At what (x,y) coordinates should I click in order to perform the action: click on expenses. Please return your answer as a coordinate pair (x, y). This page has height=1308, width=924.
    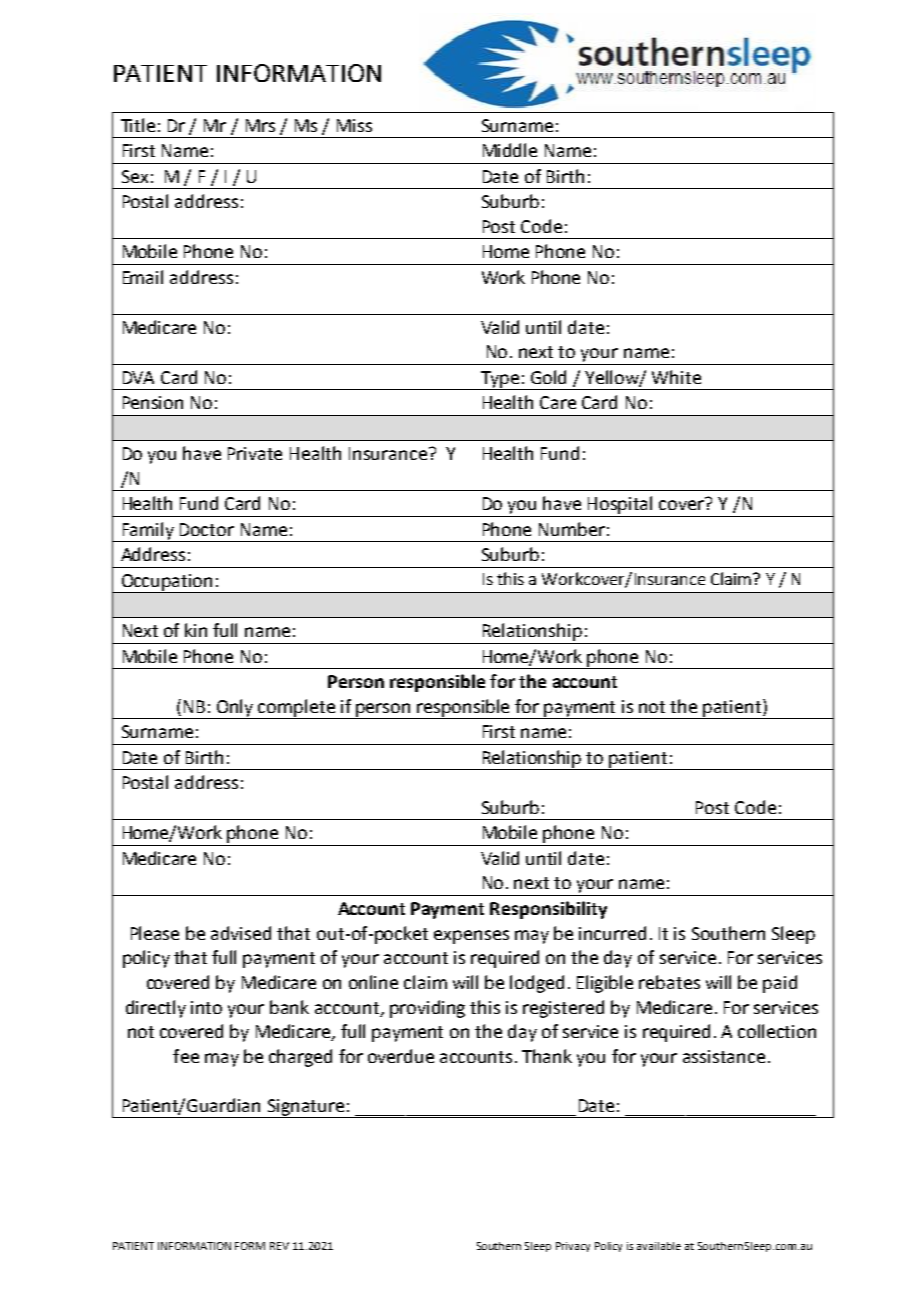
    Looking at the image, I should click on (471, 937).
